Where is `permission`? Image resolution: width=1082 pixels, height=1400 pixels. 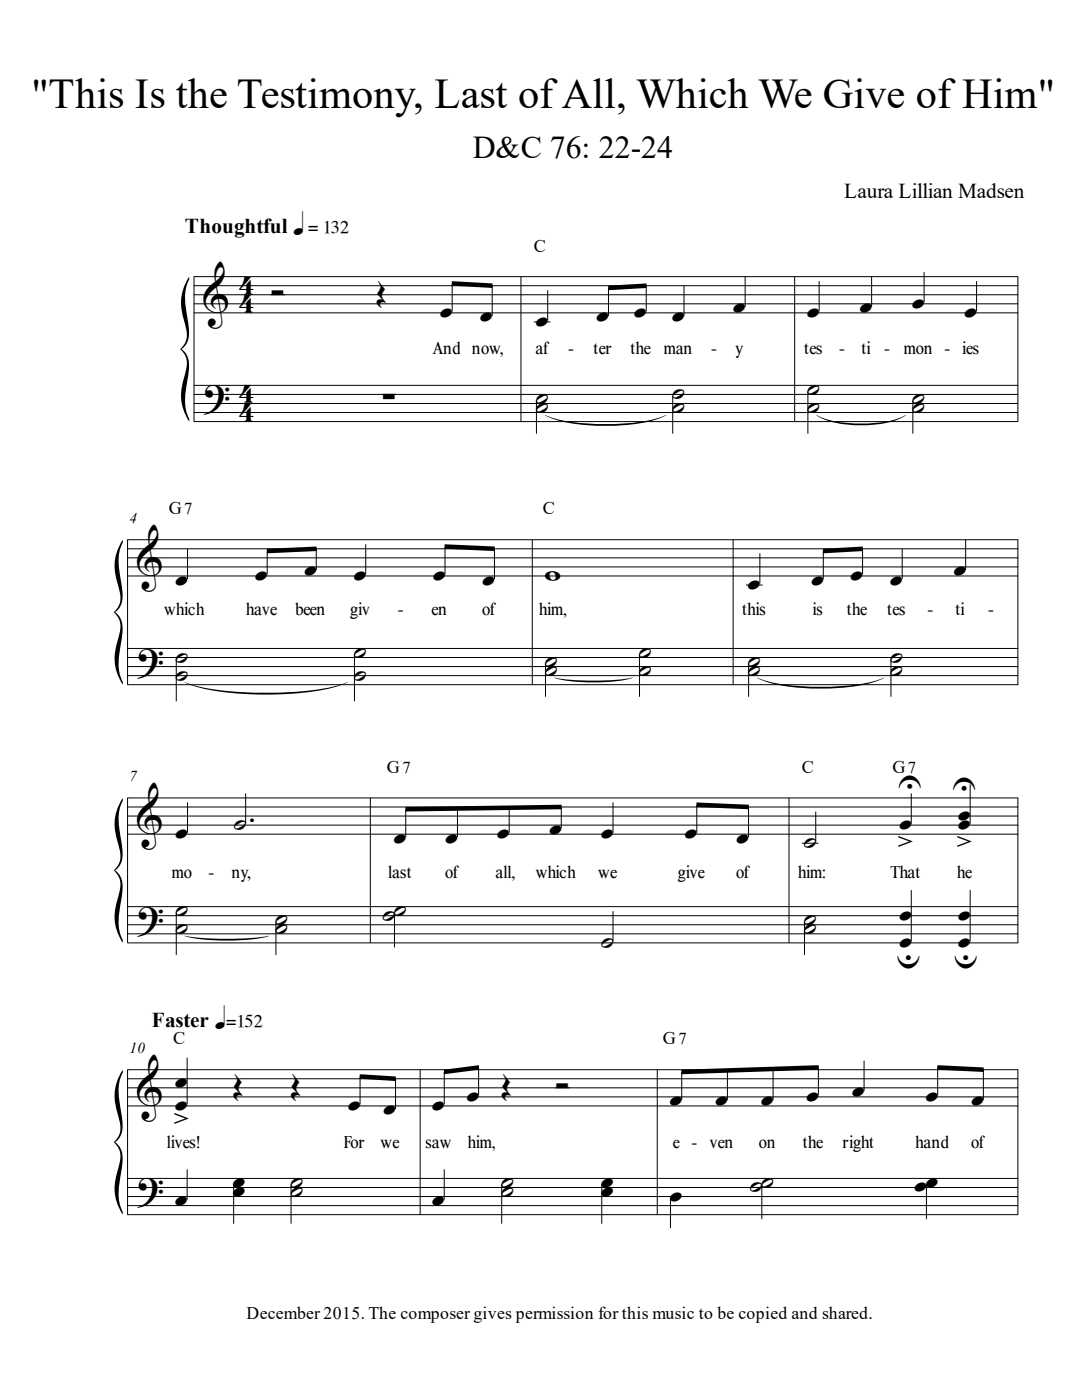
permission is located at coordinates (554, 1314).
